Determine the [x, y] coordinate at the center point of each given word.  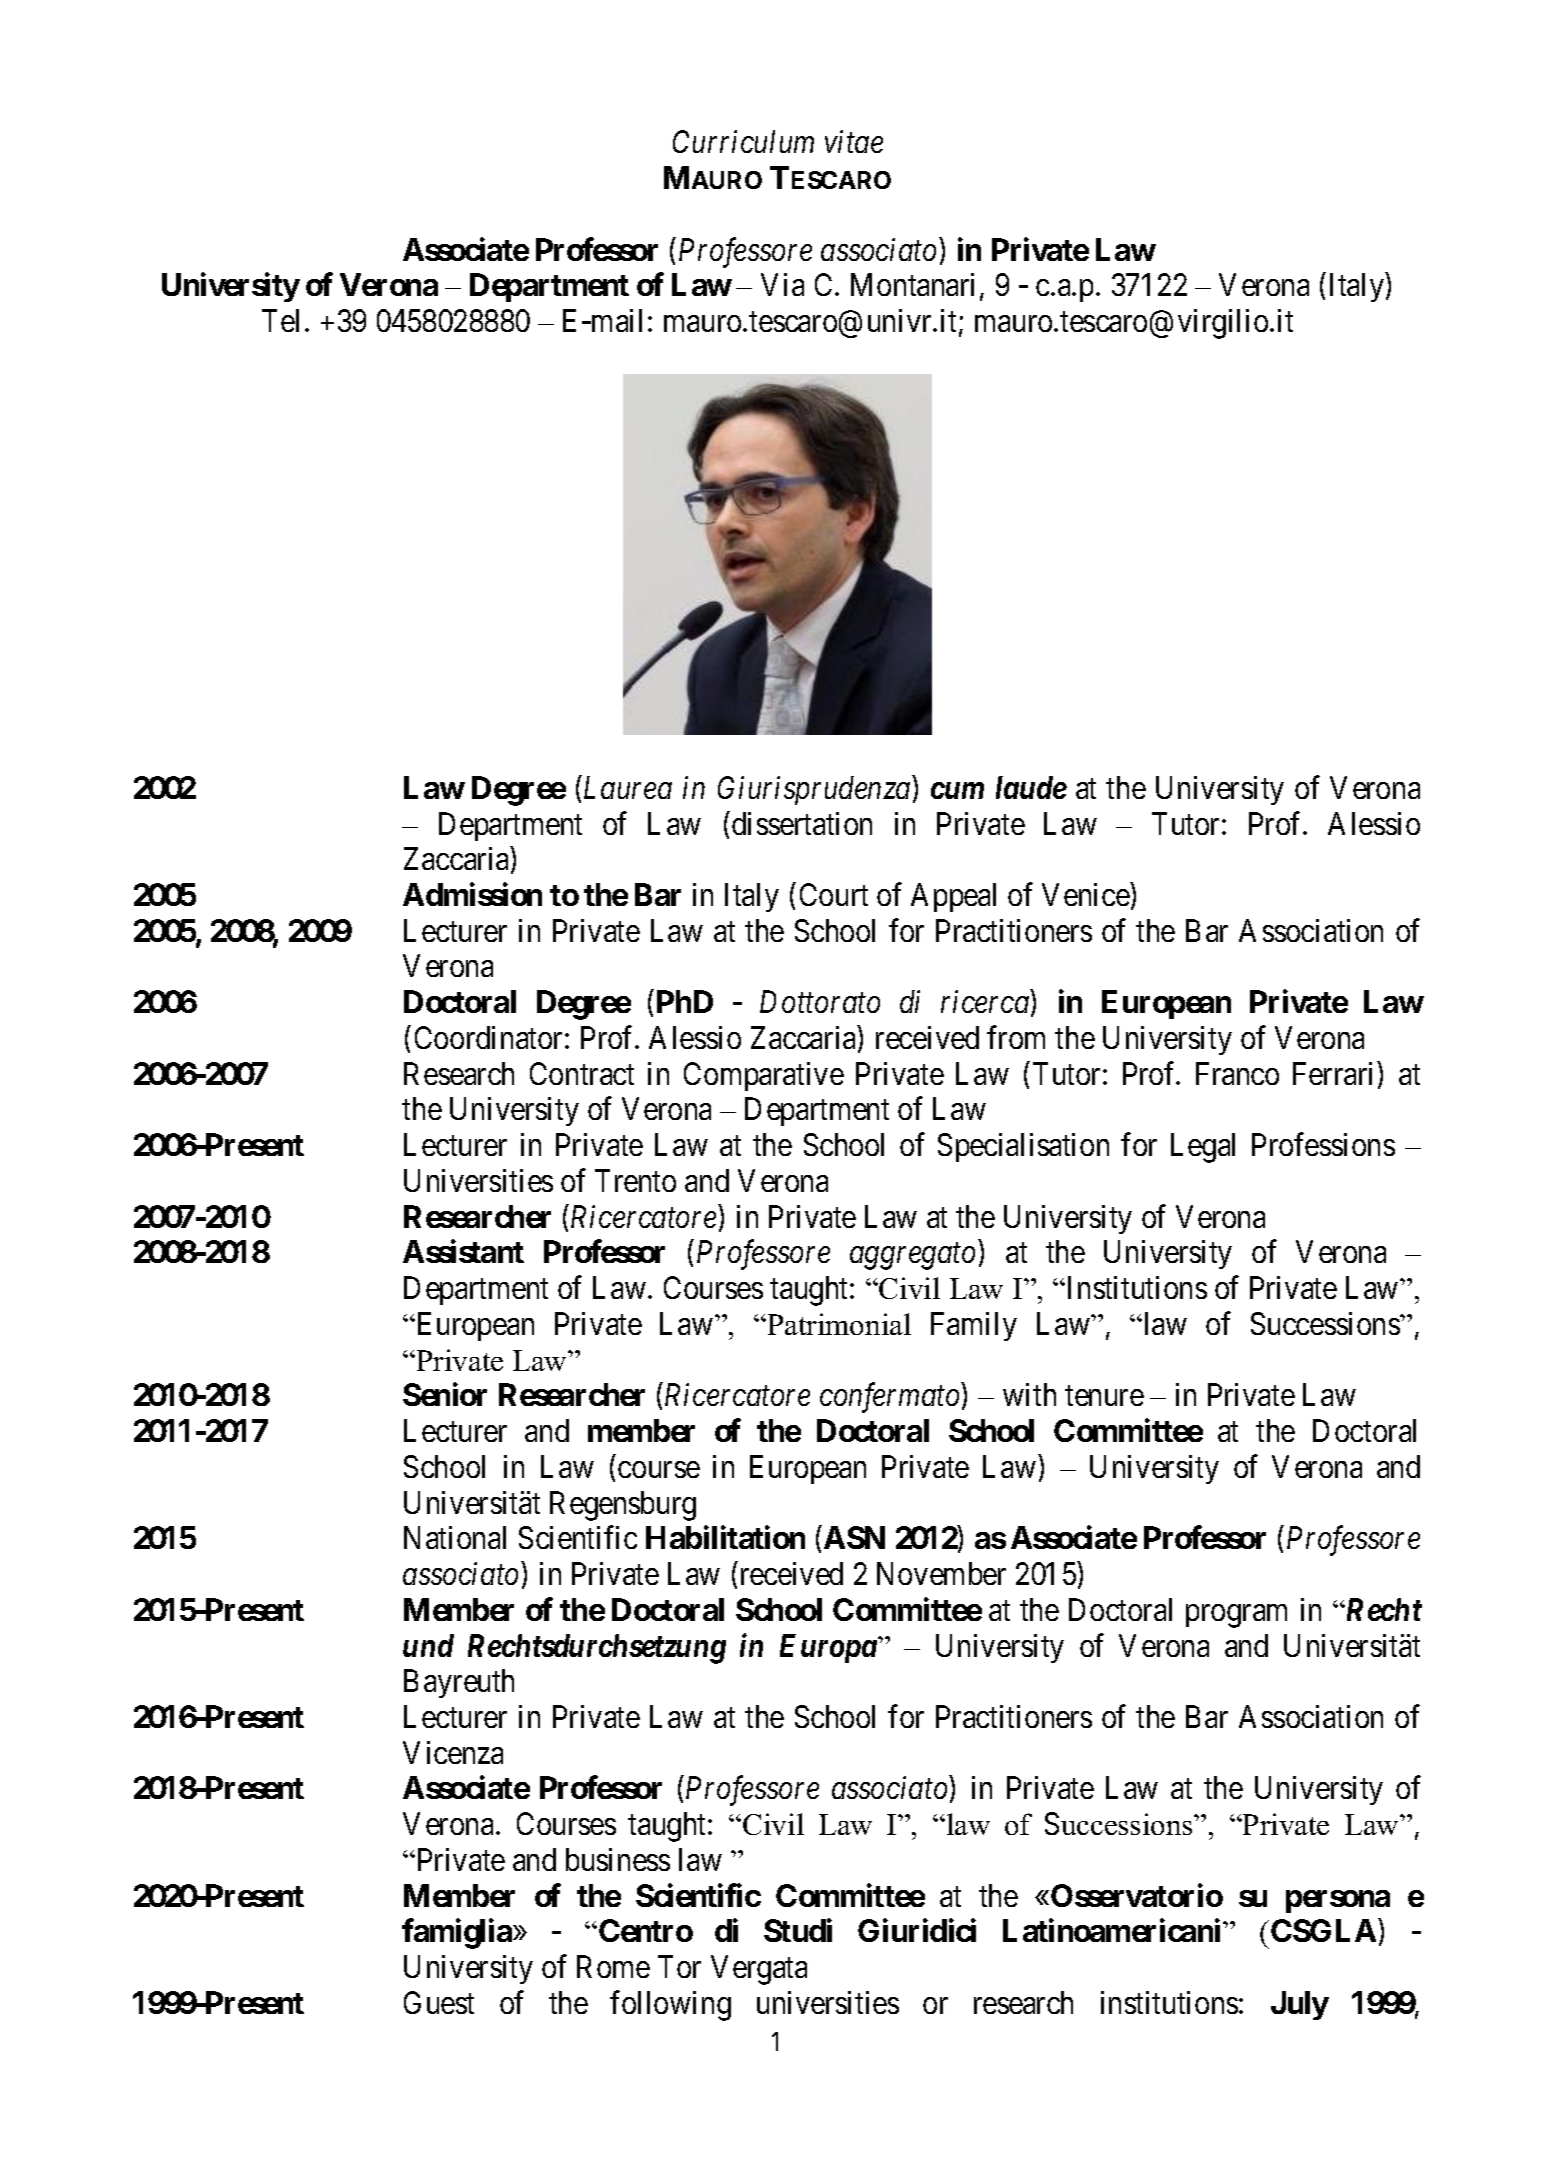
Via [782, 284]
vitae [854, 142]
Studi [798, 1930]
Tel [280, 320]
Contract [582, 1073]
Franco [1237, 1073]
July [1300, 2005]
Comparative [764, 1076]
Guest [439, 2002]
